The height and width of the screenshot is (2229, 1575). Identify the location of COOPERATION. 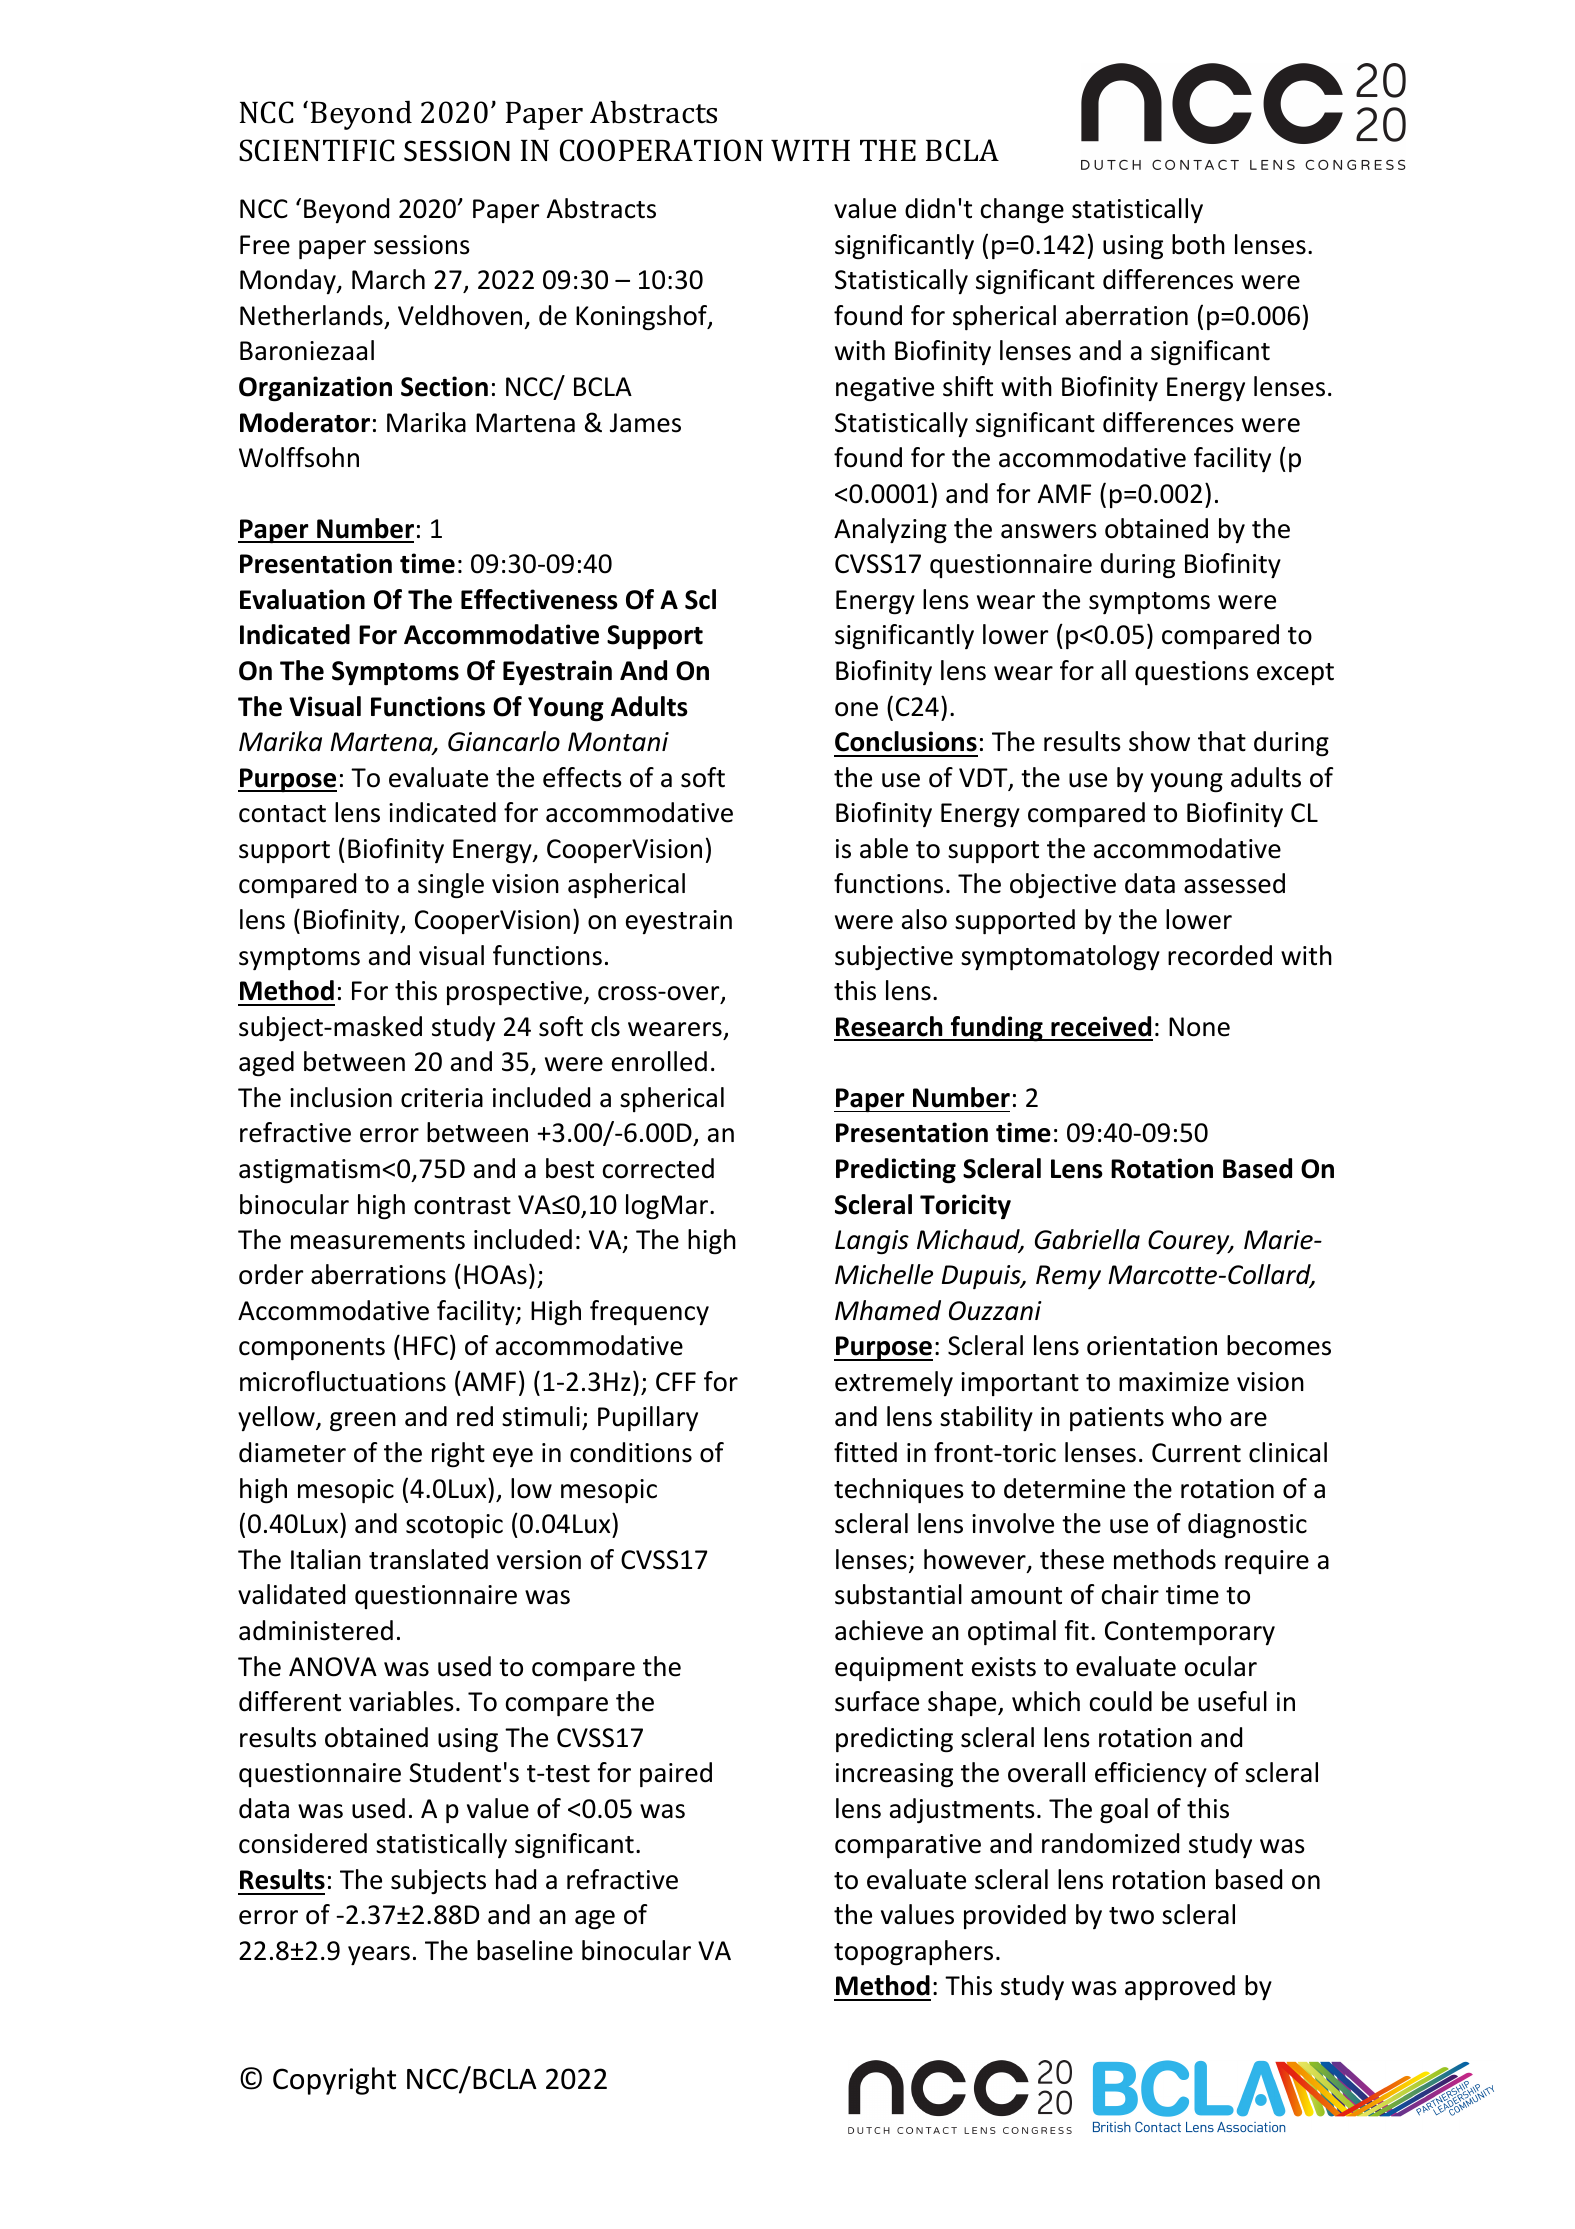
(661, 150).
